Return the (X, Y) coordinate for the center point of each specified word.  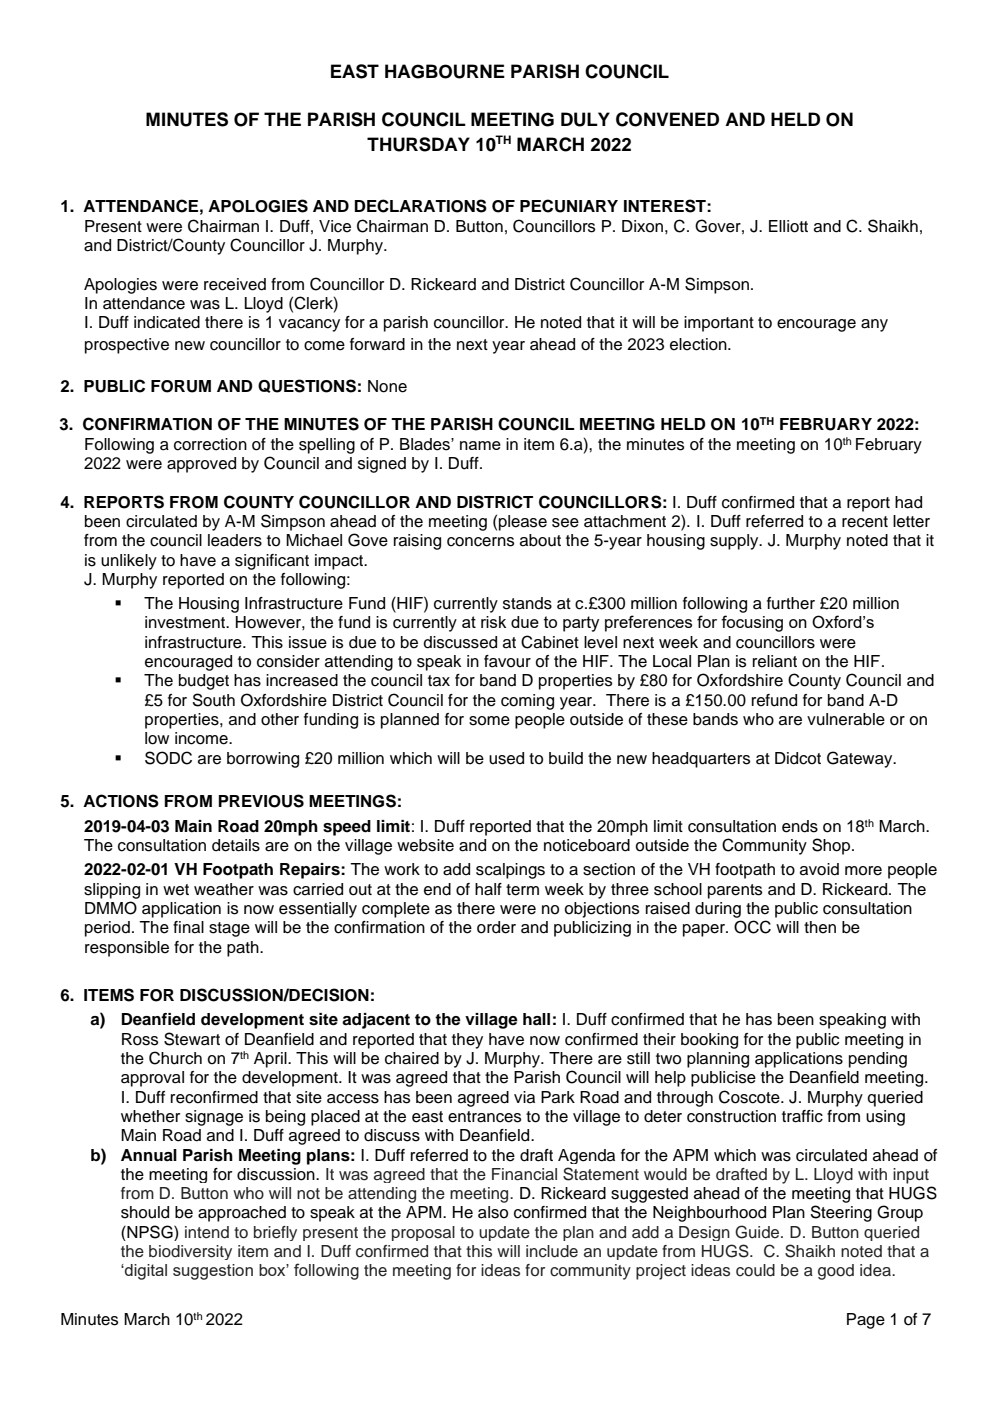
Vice (335, 226)
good (836, 1272)
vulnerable (846, 719)
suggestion (213, 1272)
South (213, 700)
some (489, 721)
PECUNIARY (569, 206)
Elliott (788, 226)
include (552, 1251)
